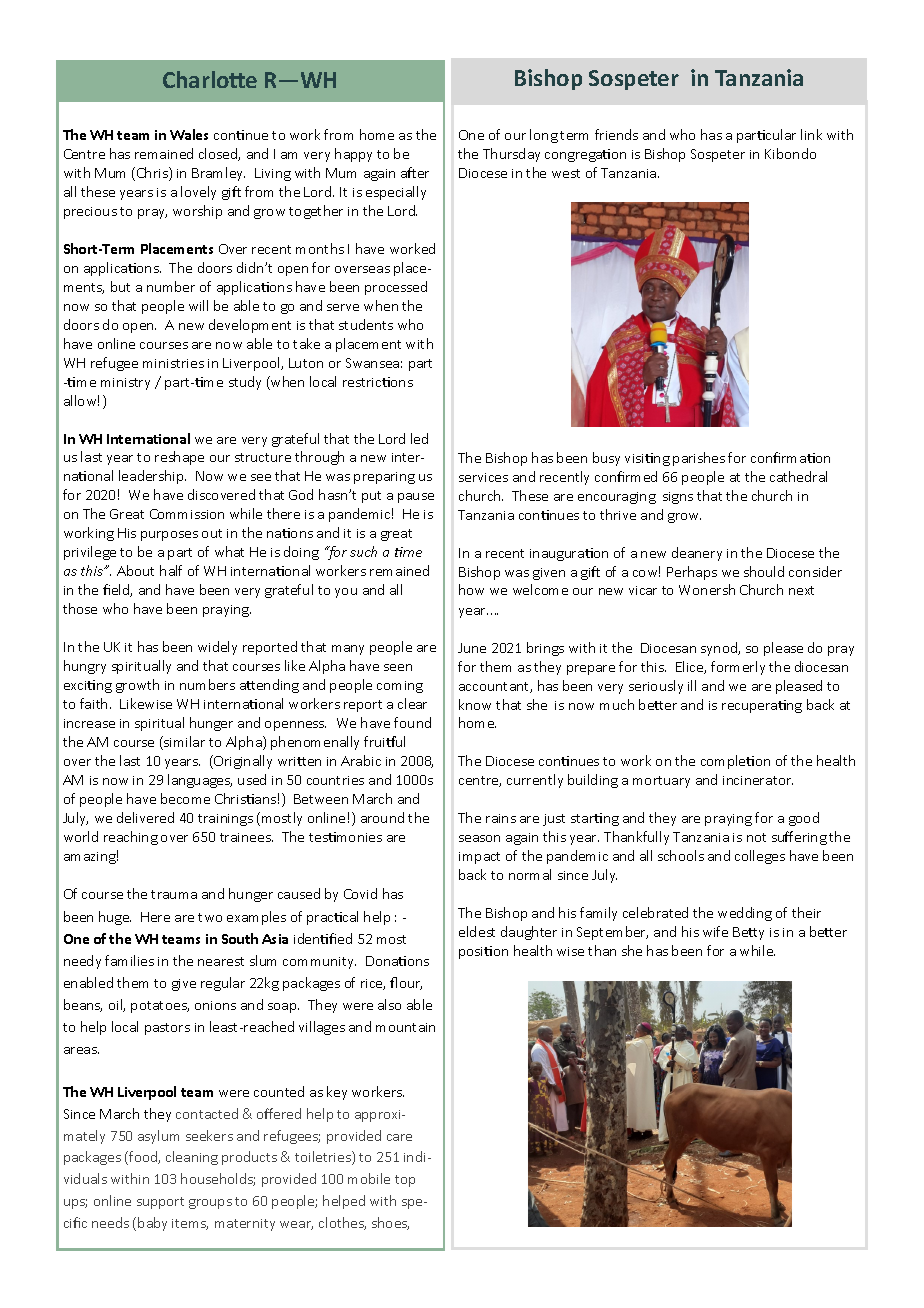  What do you see at coordinates (189, 134) in the image?
I see `Wales` at bounding box center [189, 134].
